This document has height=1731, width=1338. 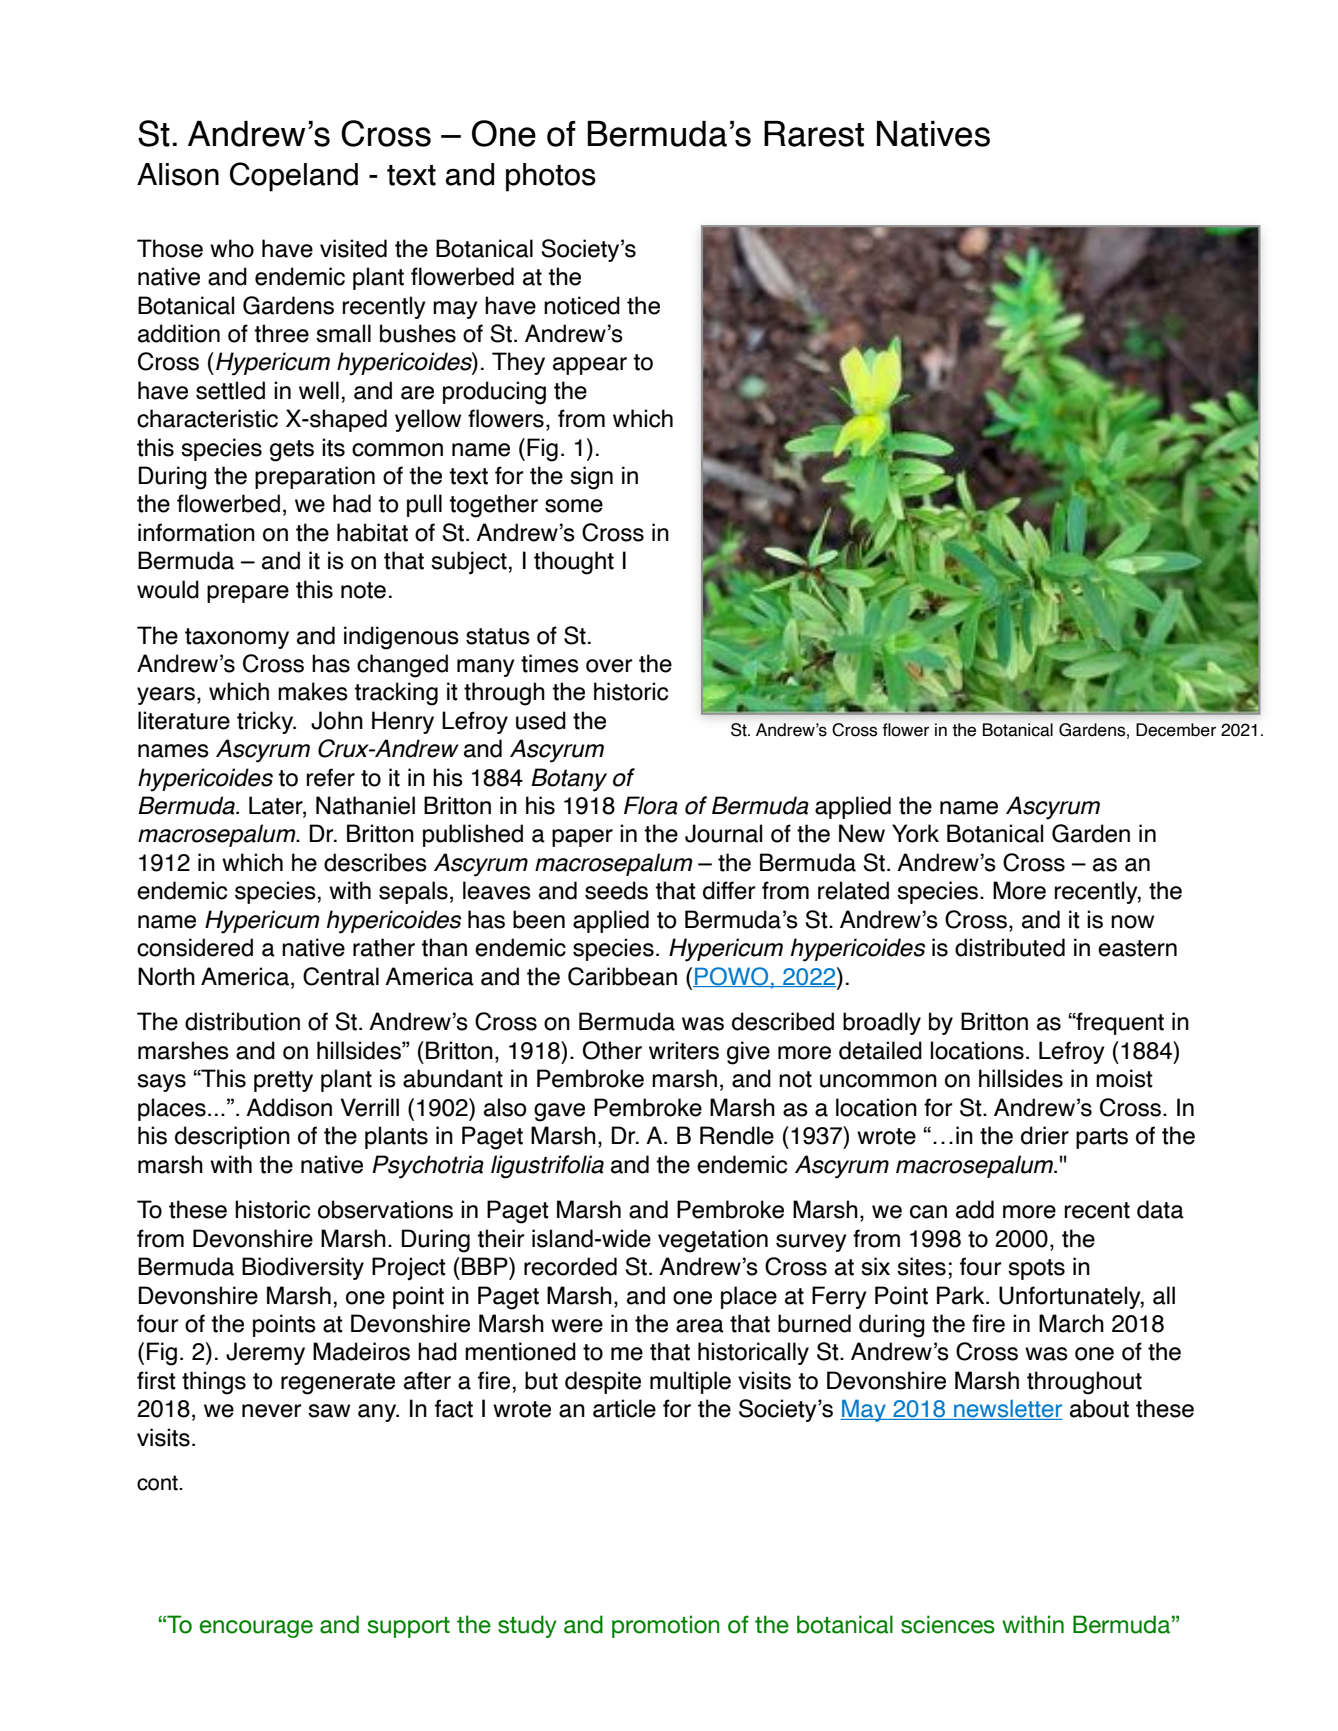 I want to click on Copeland, so click(x=294, y=177).
